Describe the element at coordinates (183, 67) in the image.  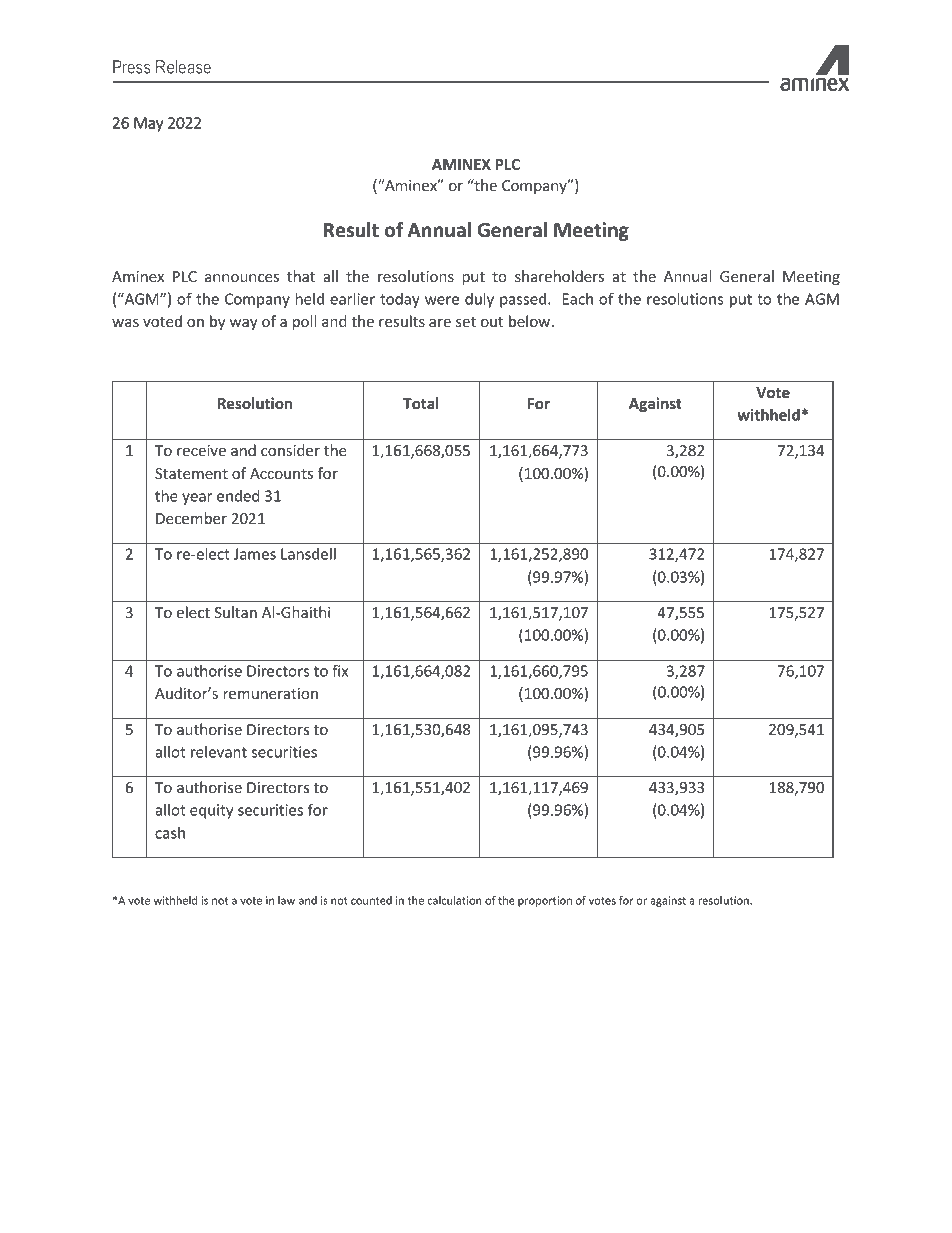
I see `Release` at that location.
